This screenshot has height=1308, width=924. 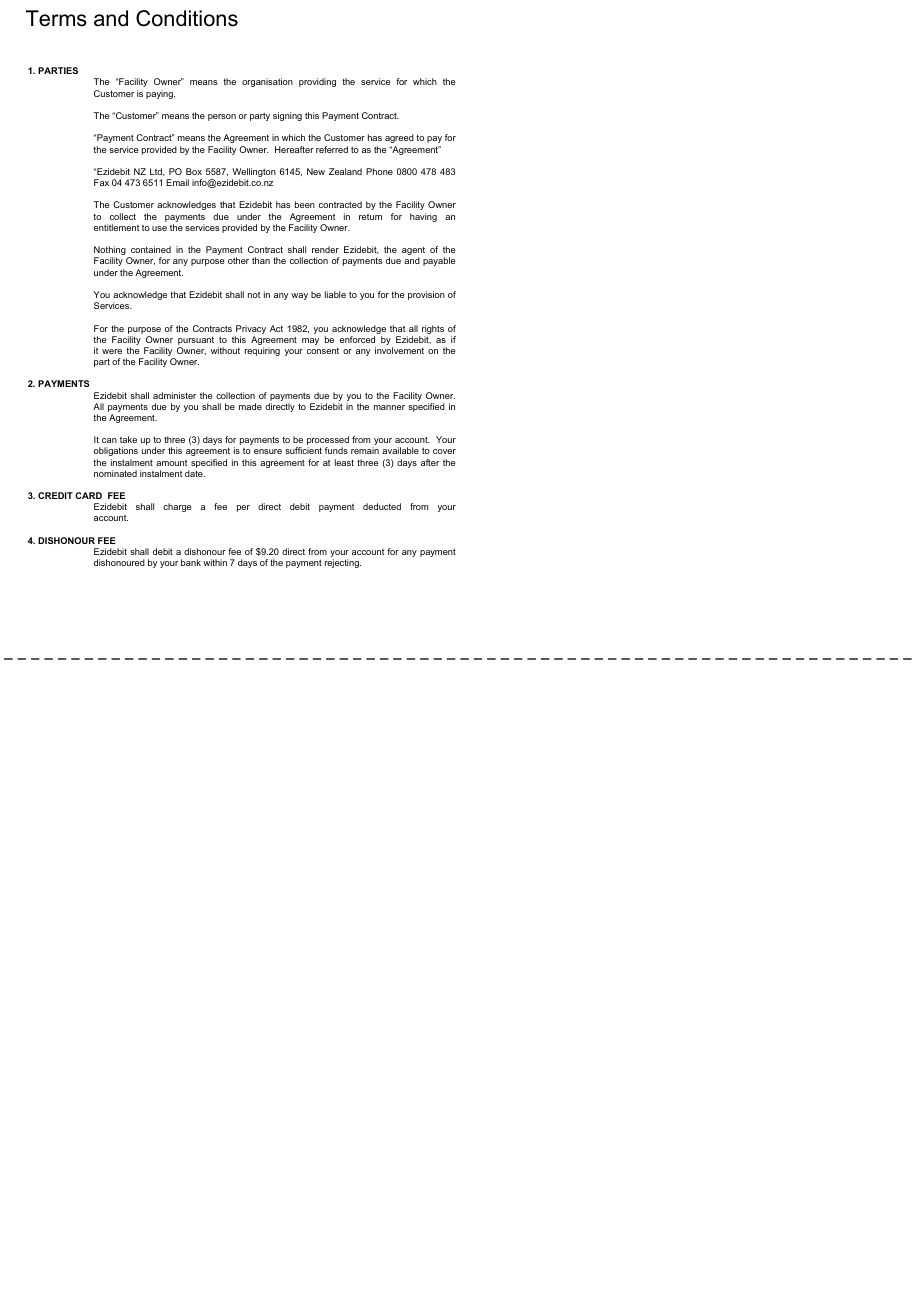 I want to click on than, so click(x=261, y=260).
